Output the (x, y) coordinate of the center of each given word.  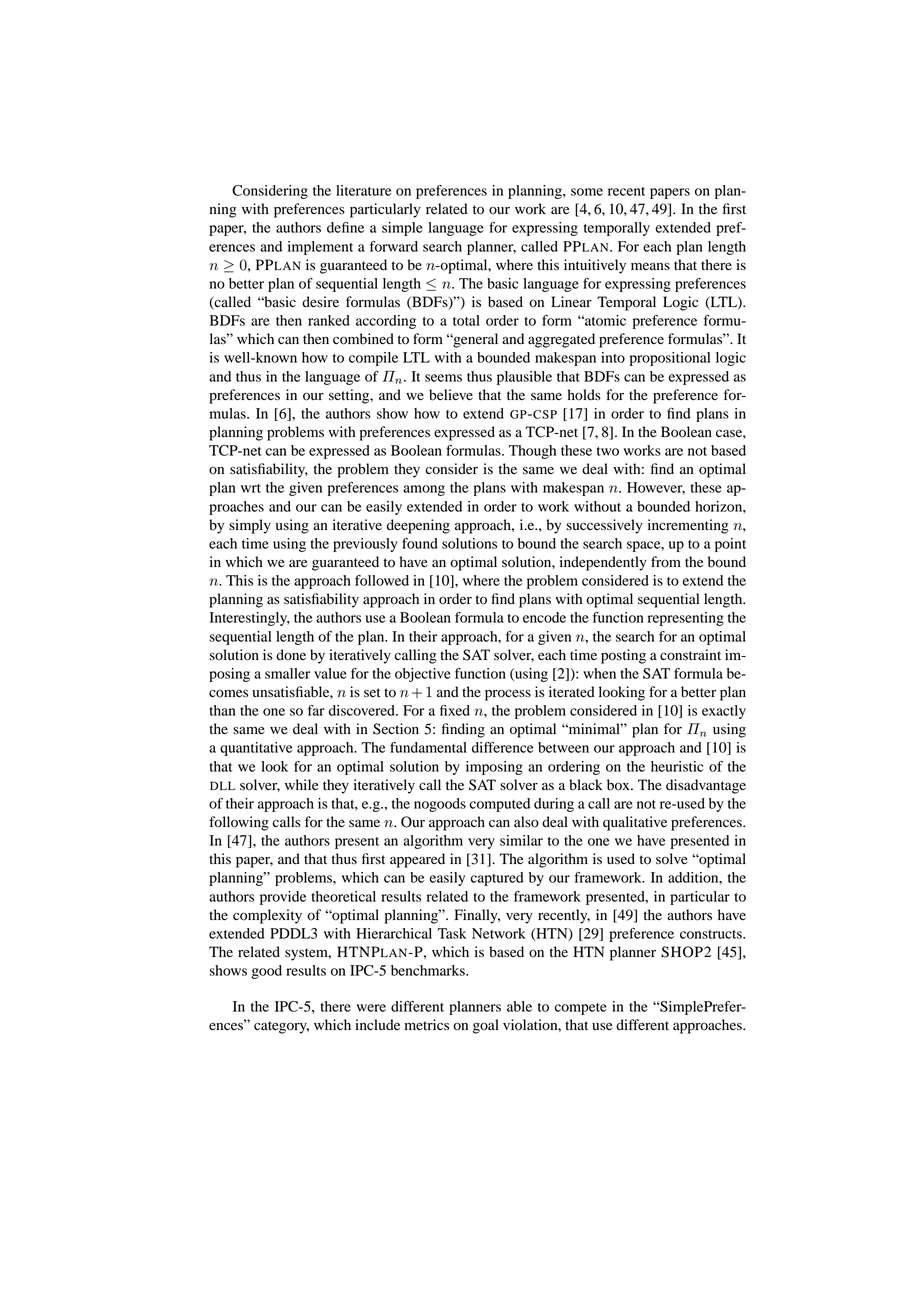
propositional (670, 359)
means (650, 266)
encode (544, 617)
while (301, 784)
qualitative (635, 823)
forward (394, 246)
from (666, 562)
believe (451, 395)
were (371, 1008)
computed (500, 805)
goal (486, 1026)
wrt (251, 488)
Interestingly (250, 619)
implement (320, 248)
